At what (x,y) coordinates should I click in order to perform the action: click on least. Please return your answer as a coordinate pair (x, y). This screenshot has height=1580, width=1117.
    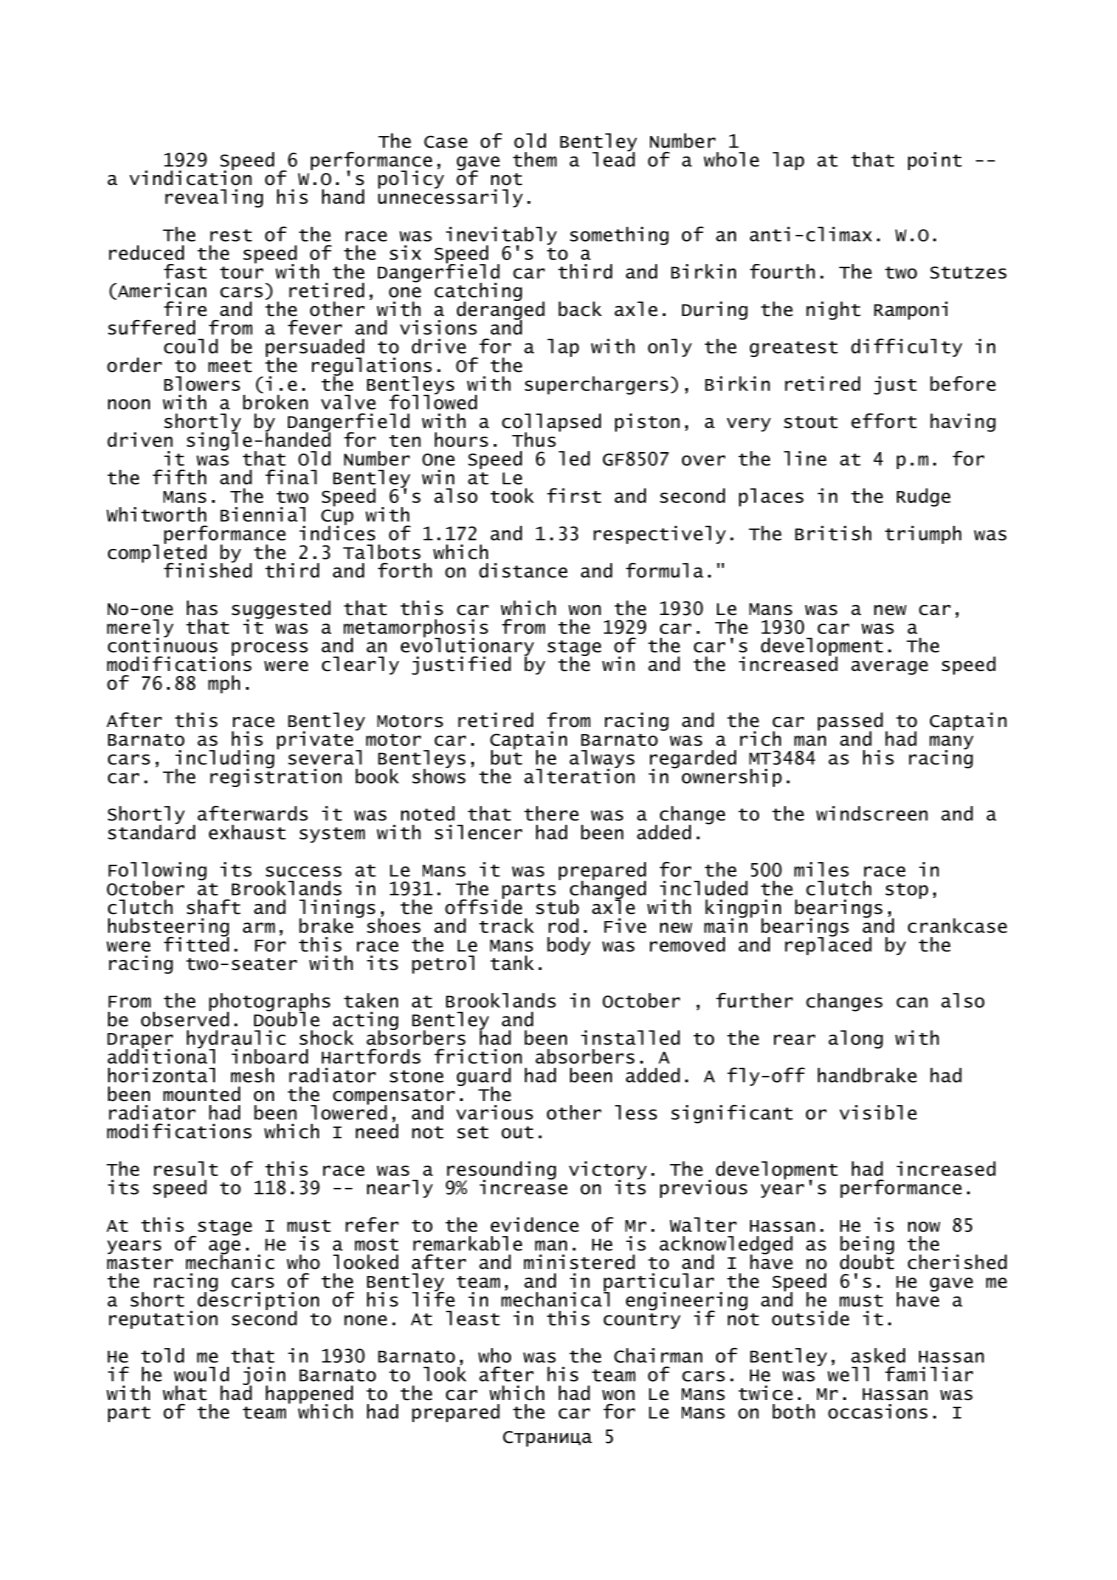
    Looking at the image, I should click on (473, 1318).
